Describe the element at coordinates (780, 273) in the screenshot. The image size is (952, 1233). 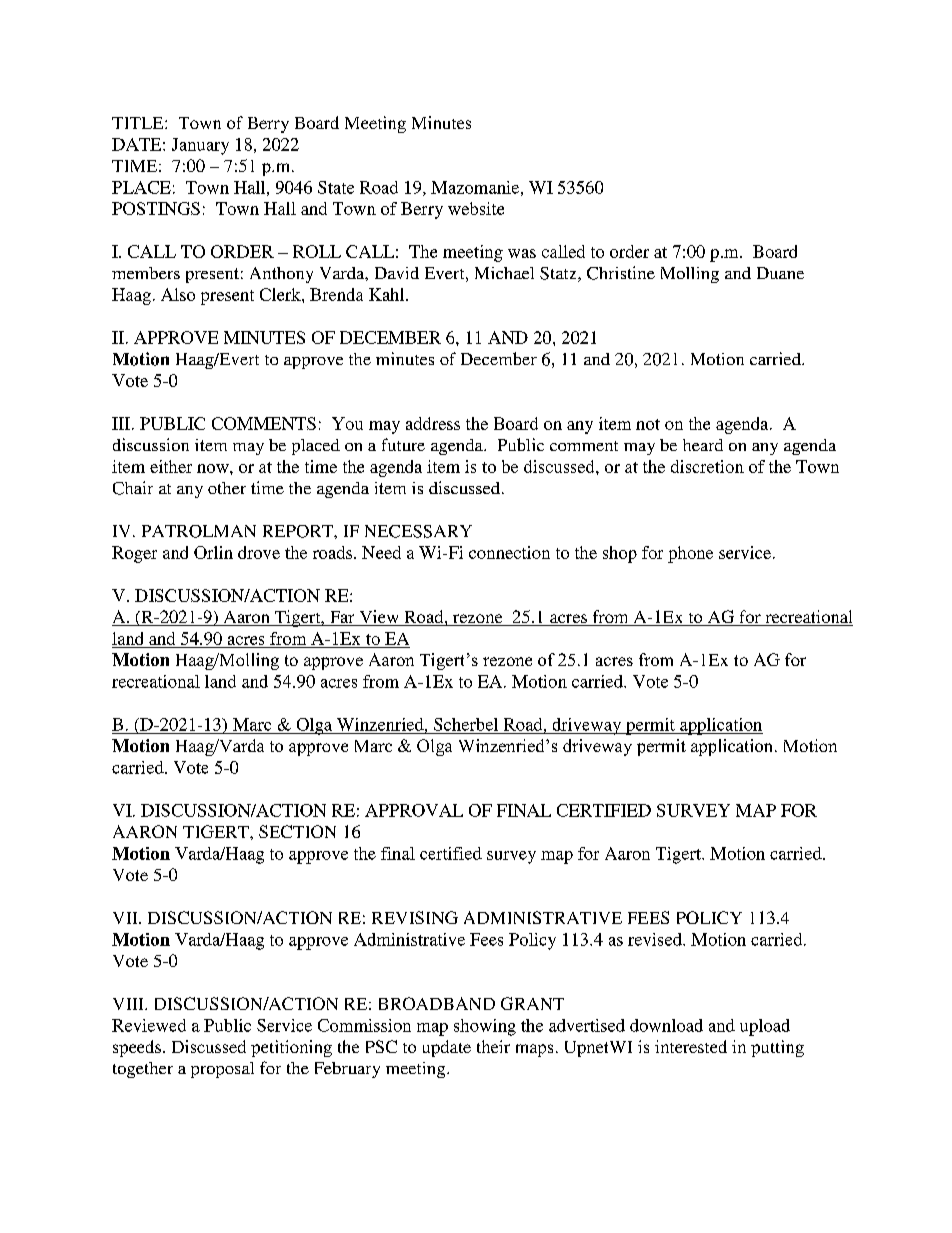
I see `Duane` at that location.
